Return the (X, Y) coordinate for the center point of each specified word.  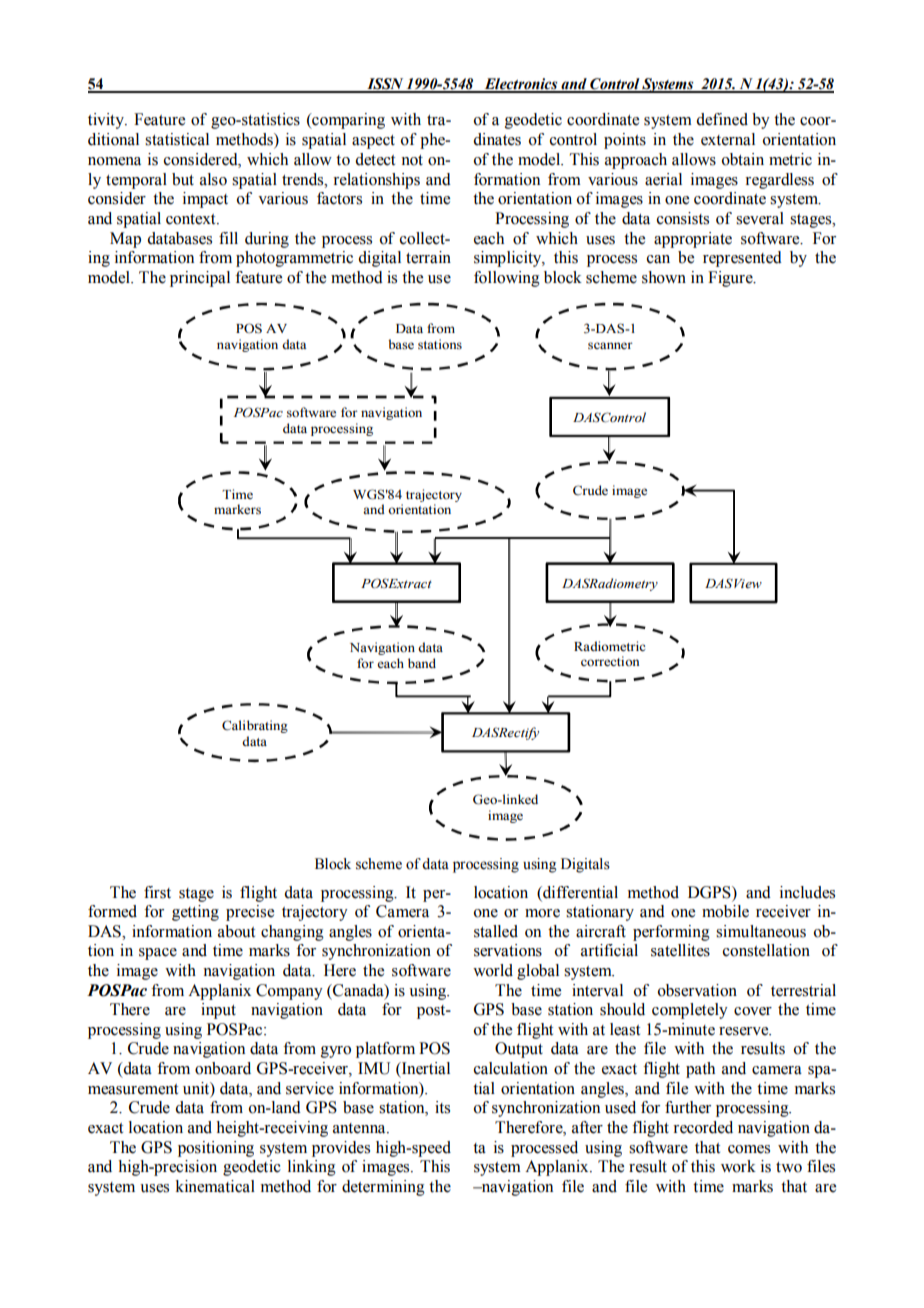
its (442, 1107)
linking (312, 1168)
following (507, 279)
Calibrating (255, 726)
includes (807, 892)
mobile (725, 911)
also (213, 179)
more (542, 913)
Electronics (521, 85)
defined (722, 119)
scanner (610, 346)
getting (195, 913)
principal (200, 279)
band (422, 663)
